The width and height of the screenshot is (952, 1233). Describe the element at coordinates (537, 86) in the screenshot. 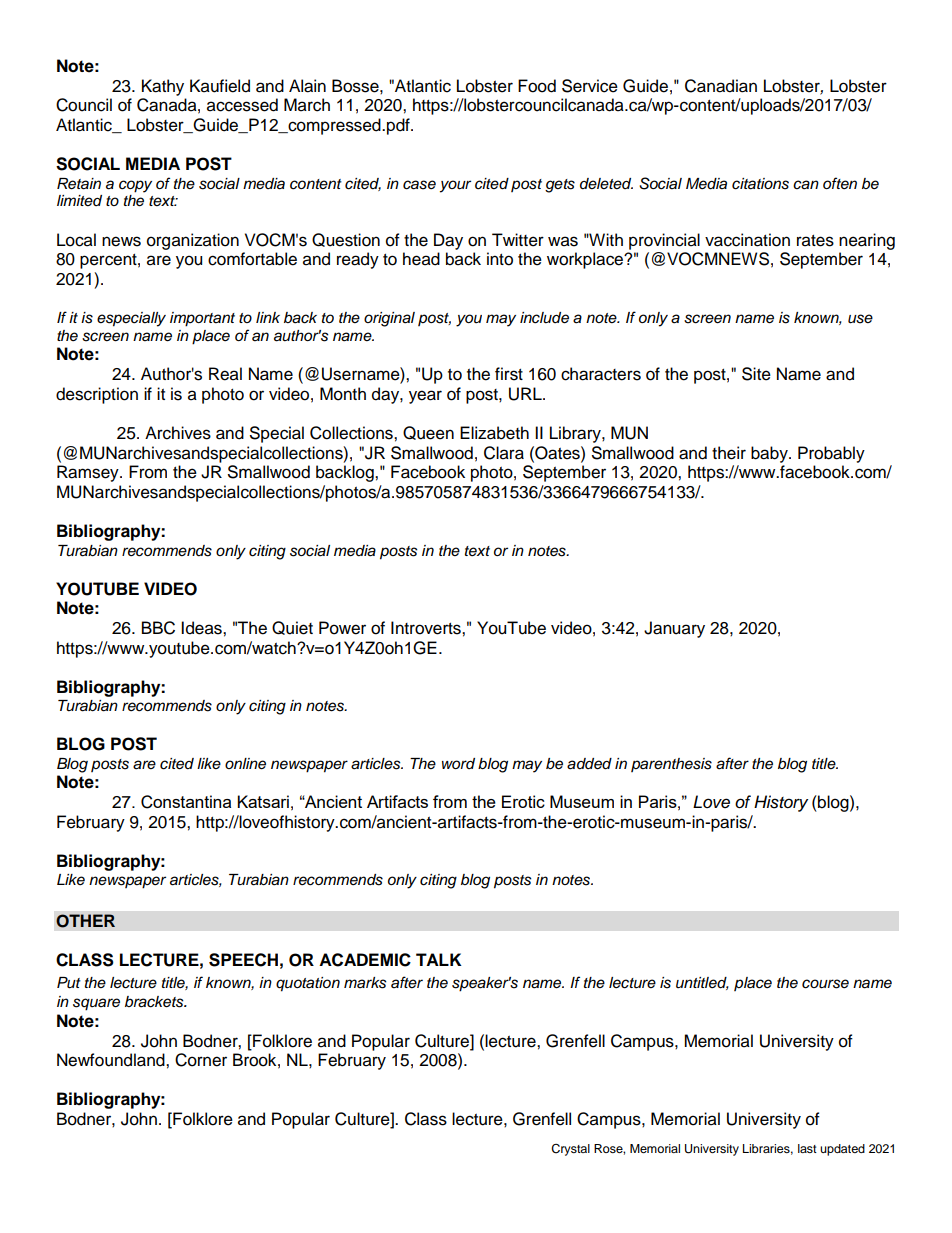

I see `Food` at that location.
